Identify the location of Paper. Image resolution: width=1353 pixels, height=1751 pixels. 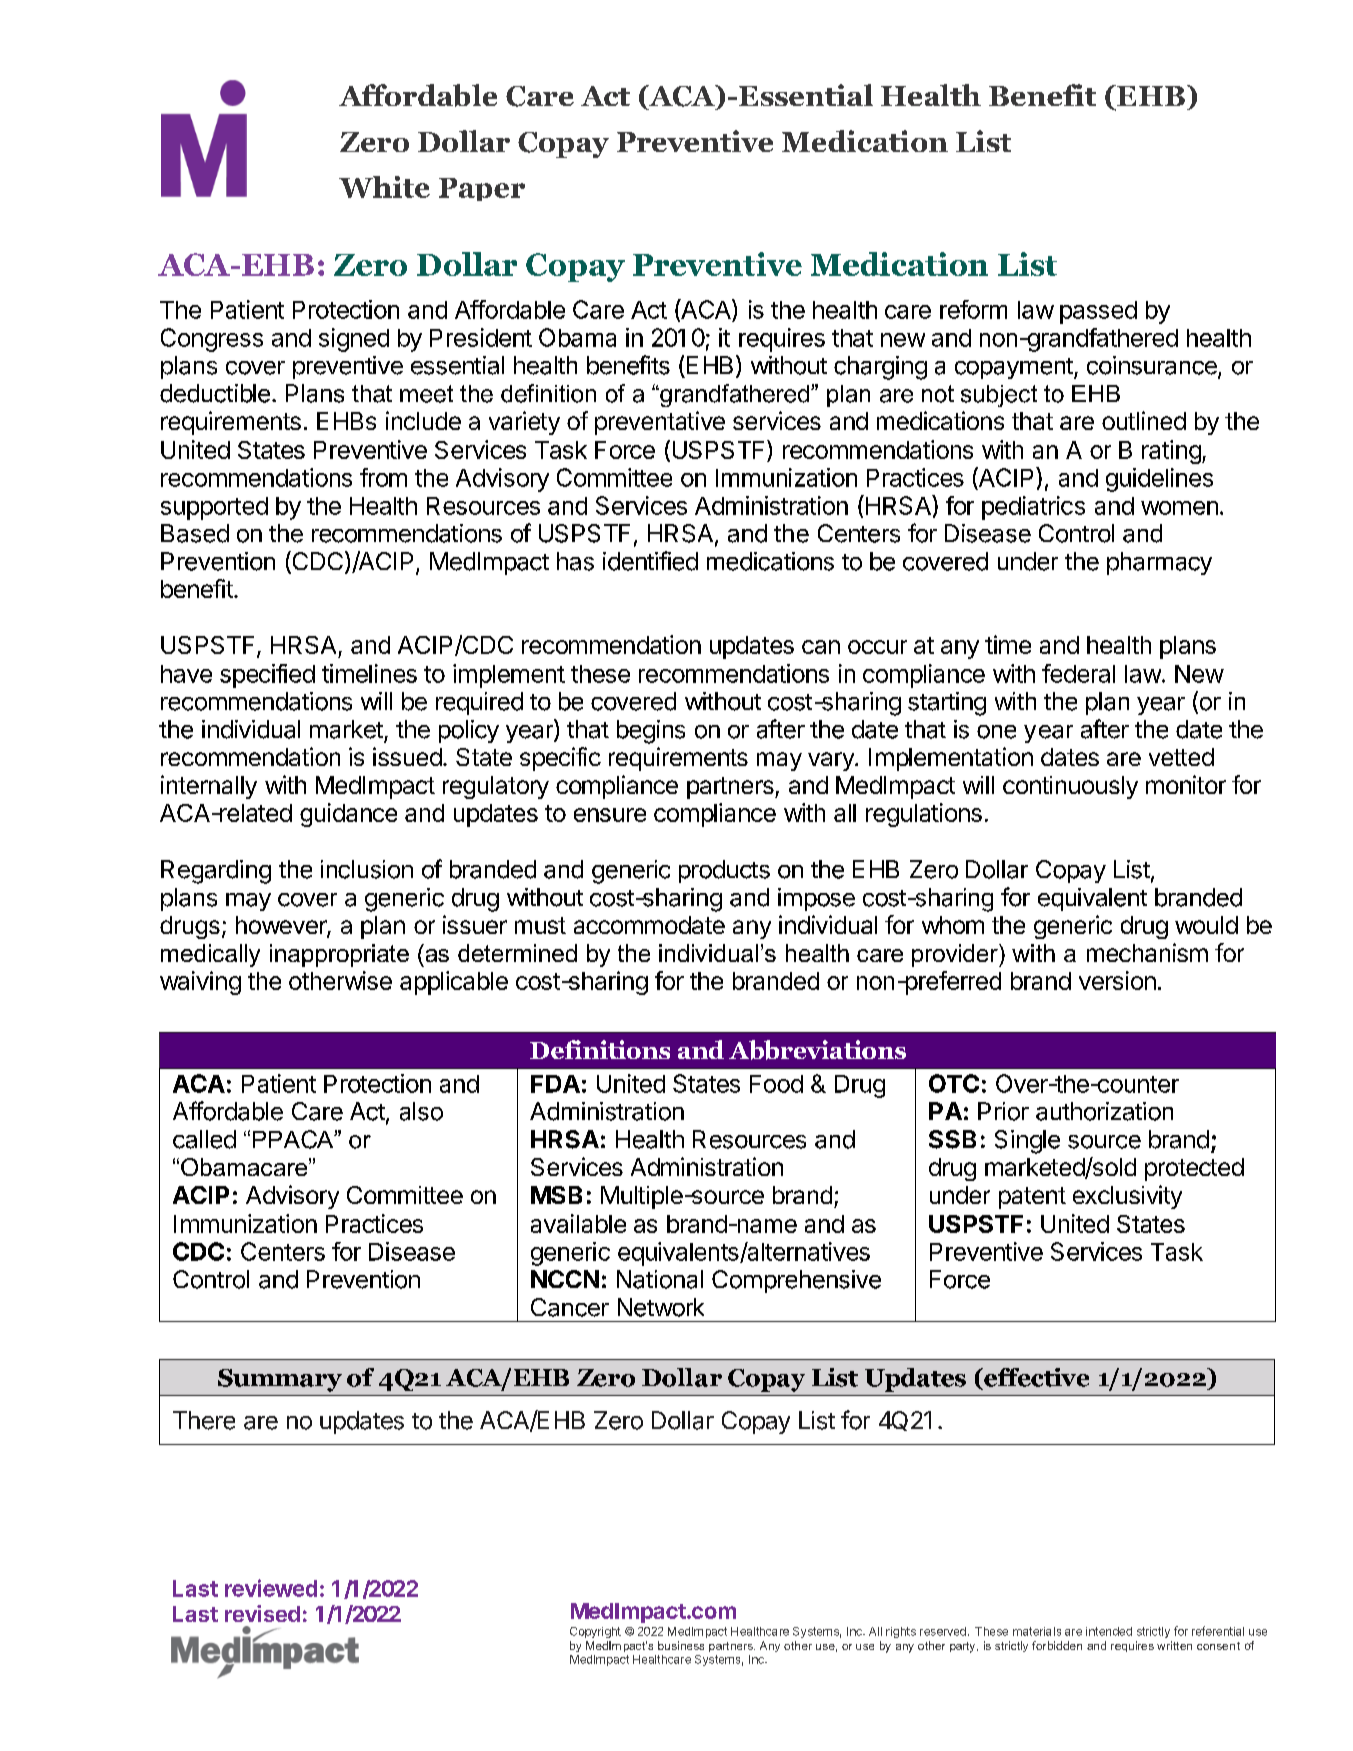
(482, 189).
